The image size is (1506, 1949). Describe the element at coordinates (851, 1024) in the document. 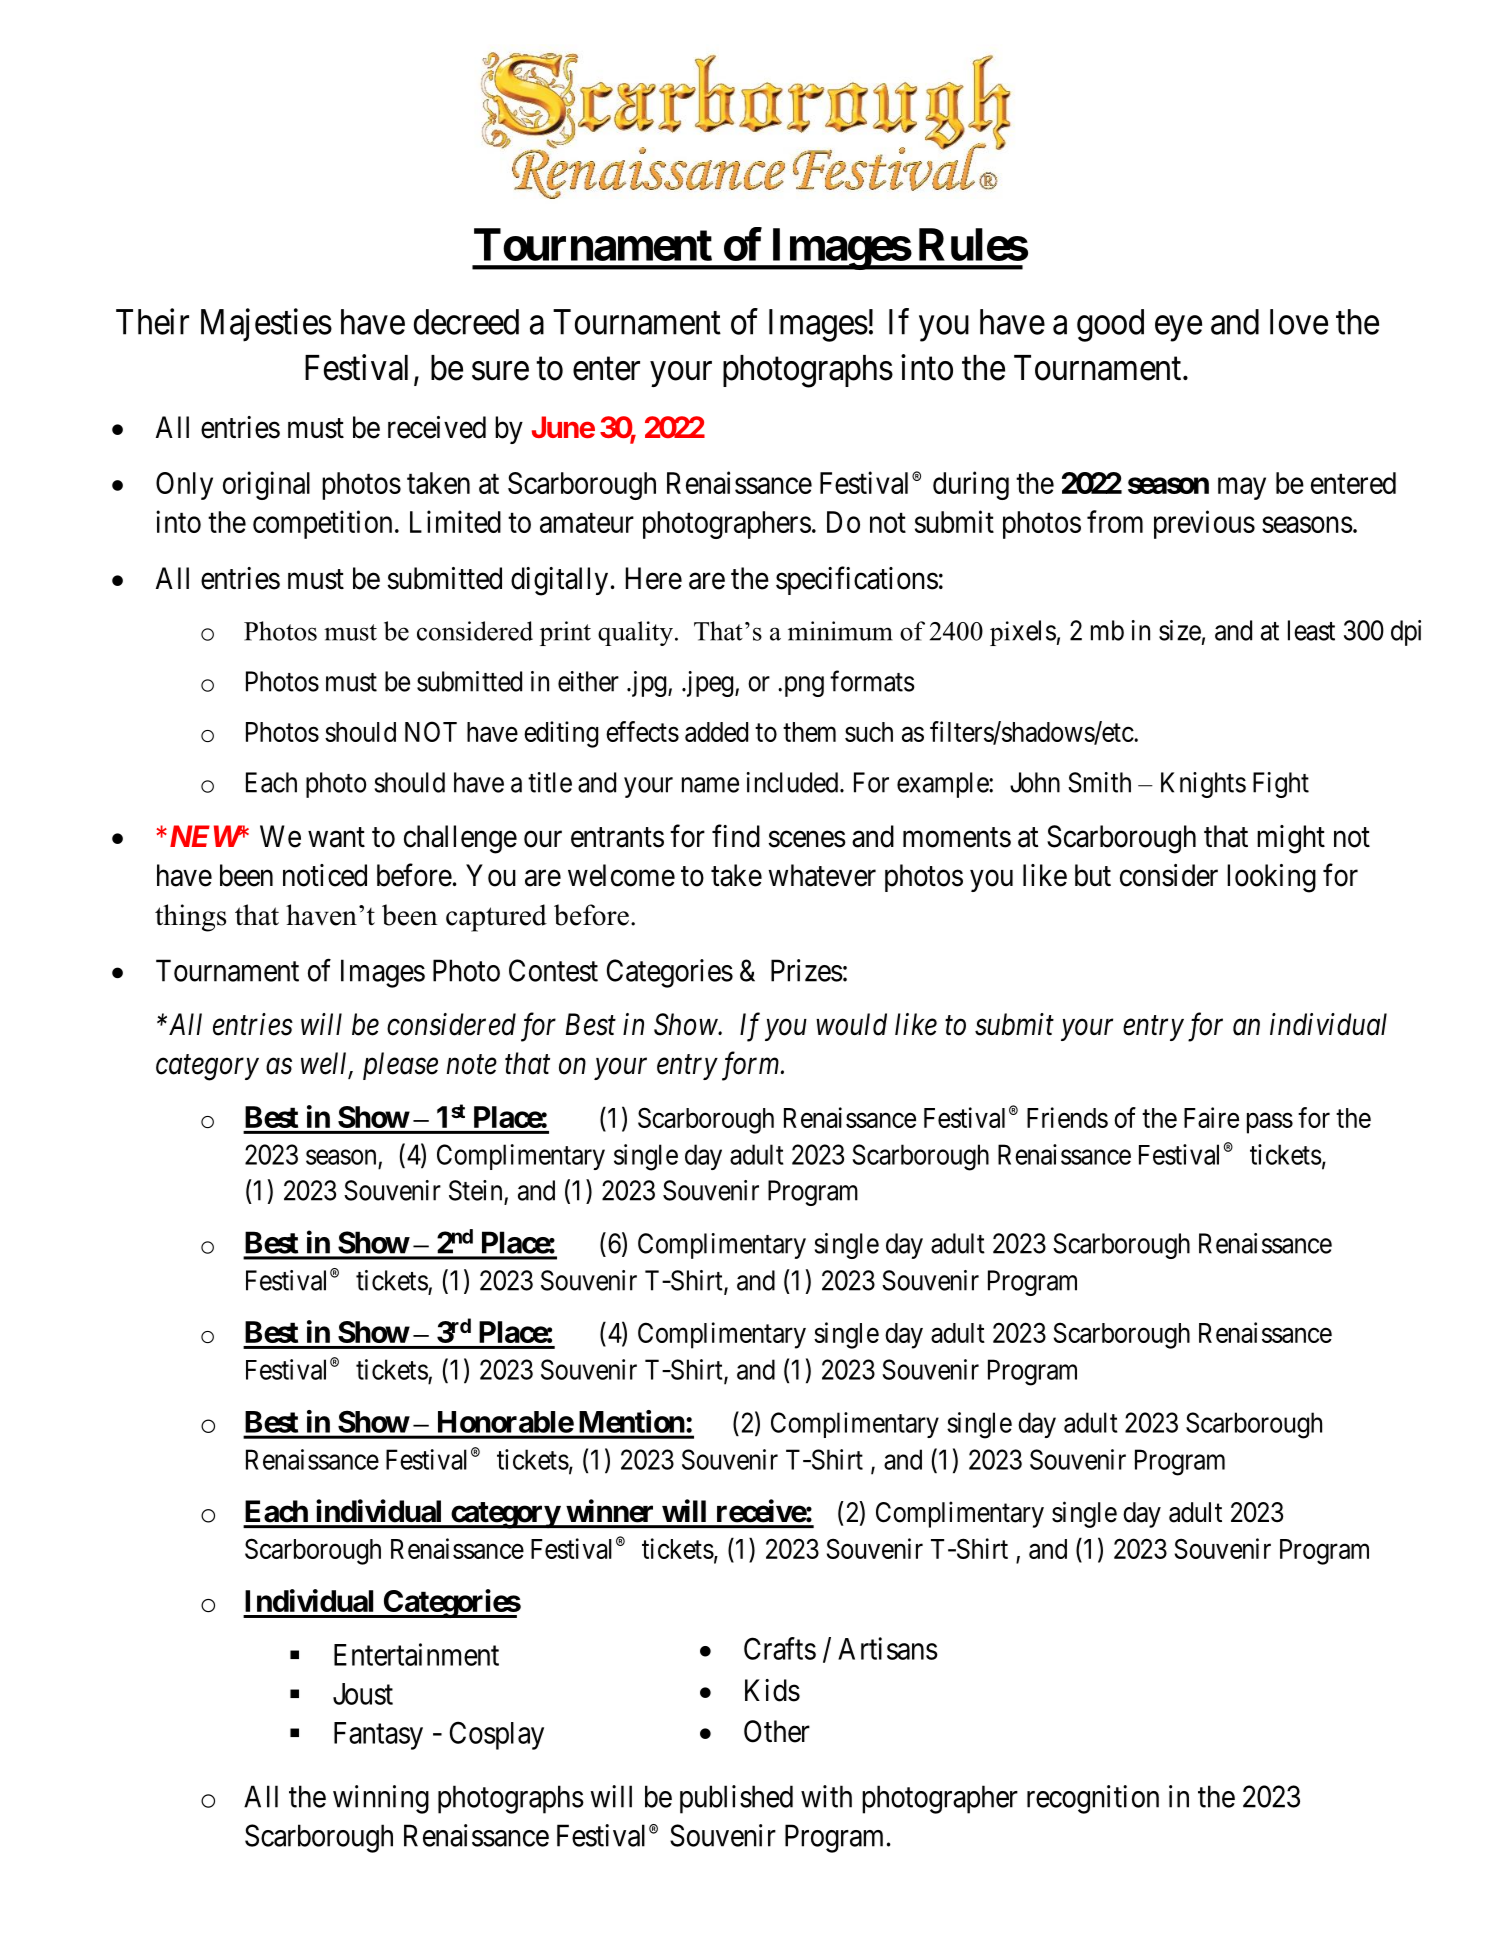

I see `would` at that location.
